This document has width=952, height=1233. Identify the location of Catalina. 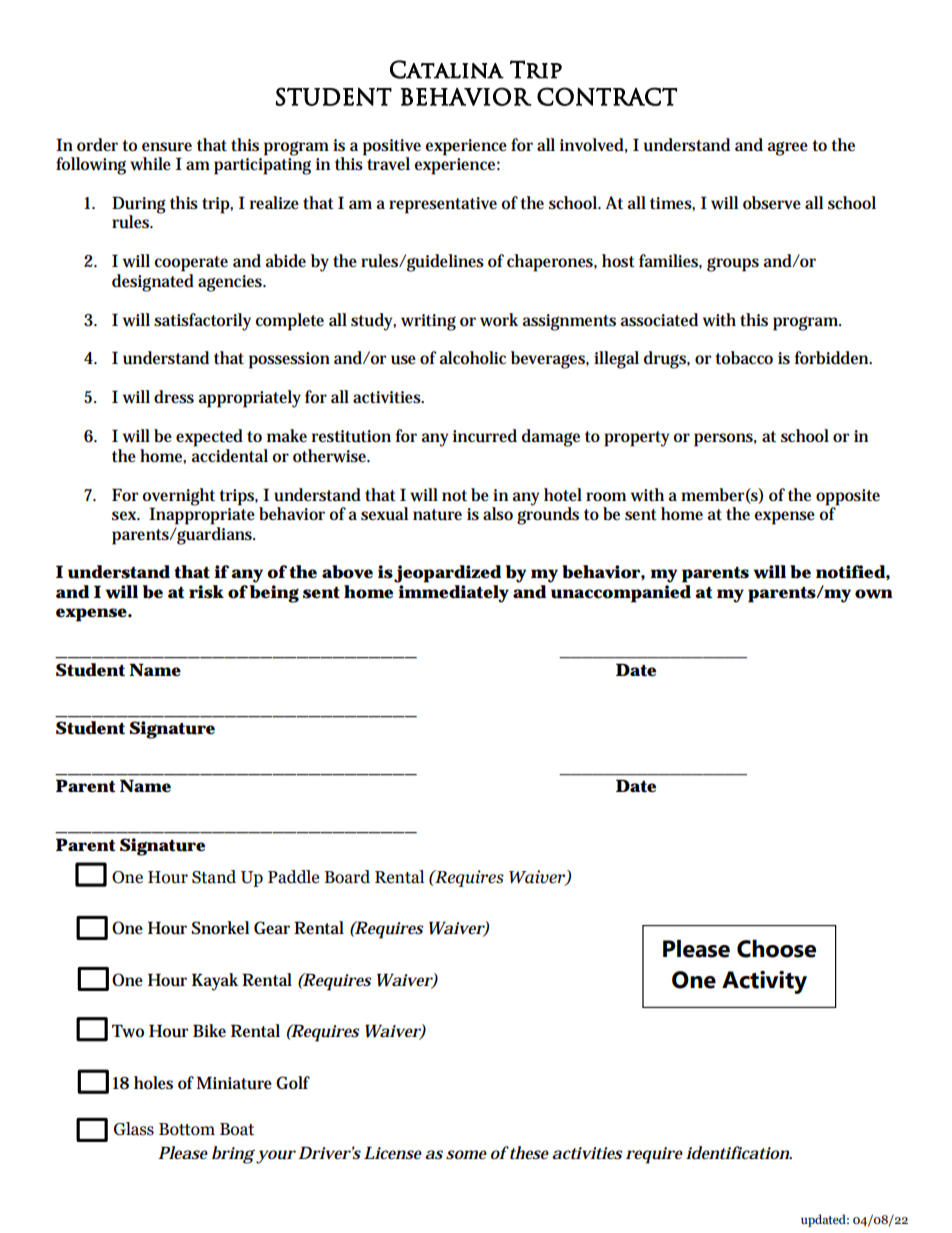
(447, 69).
